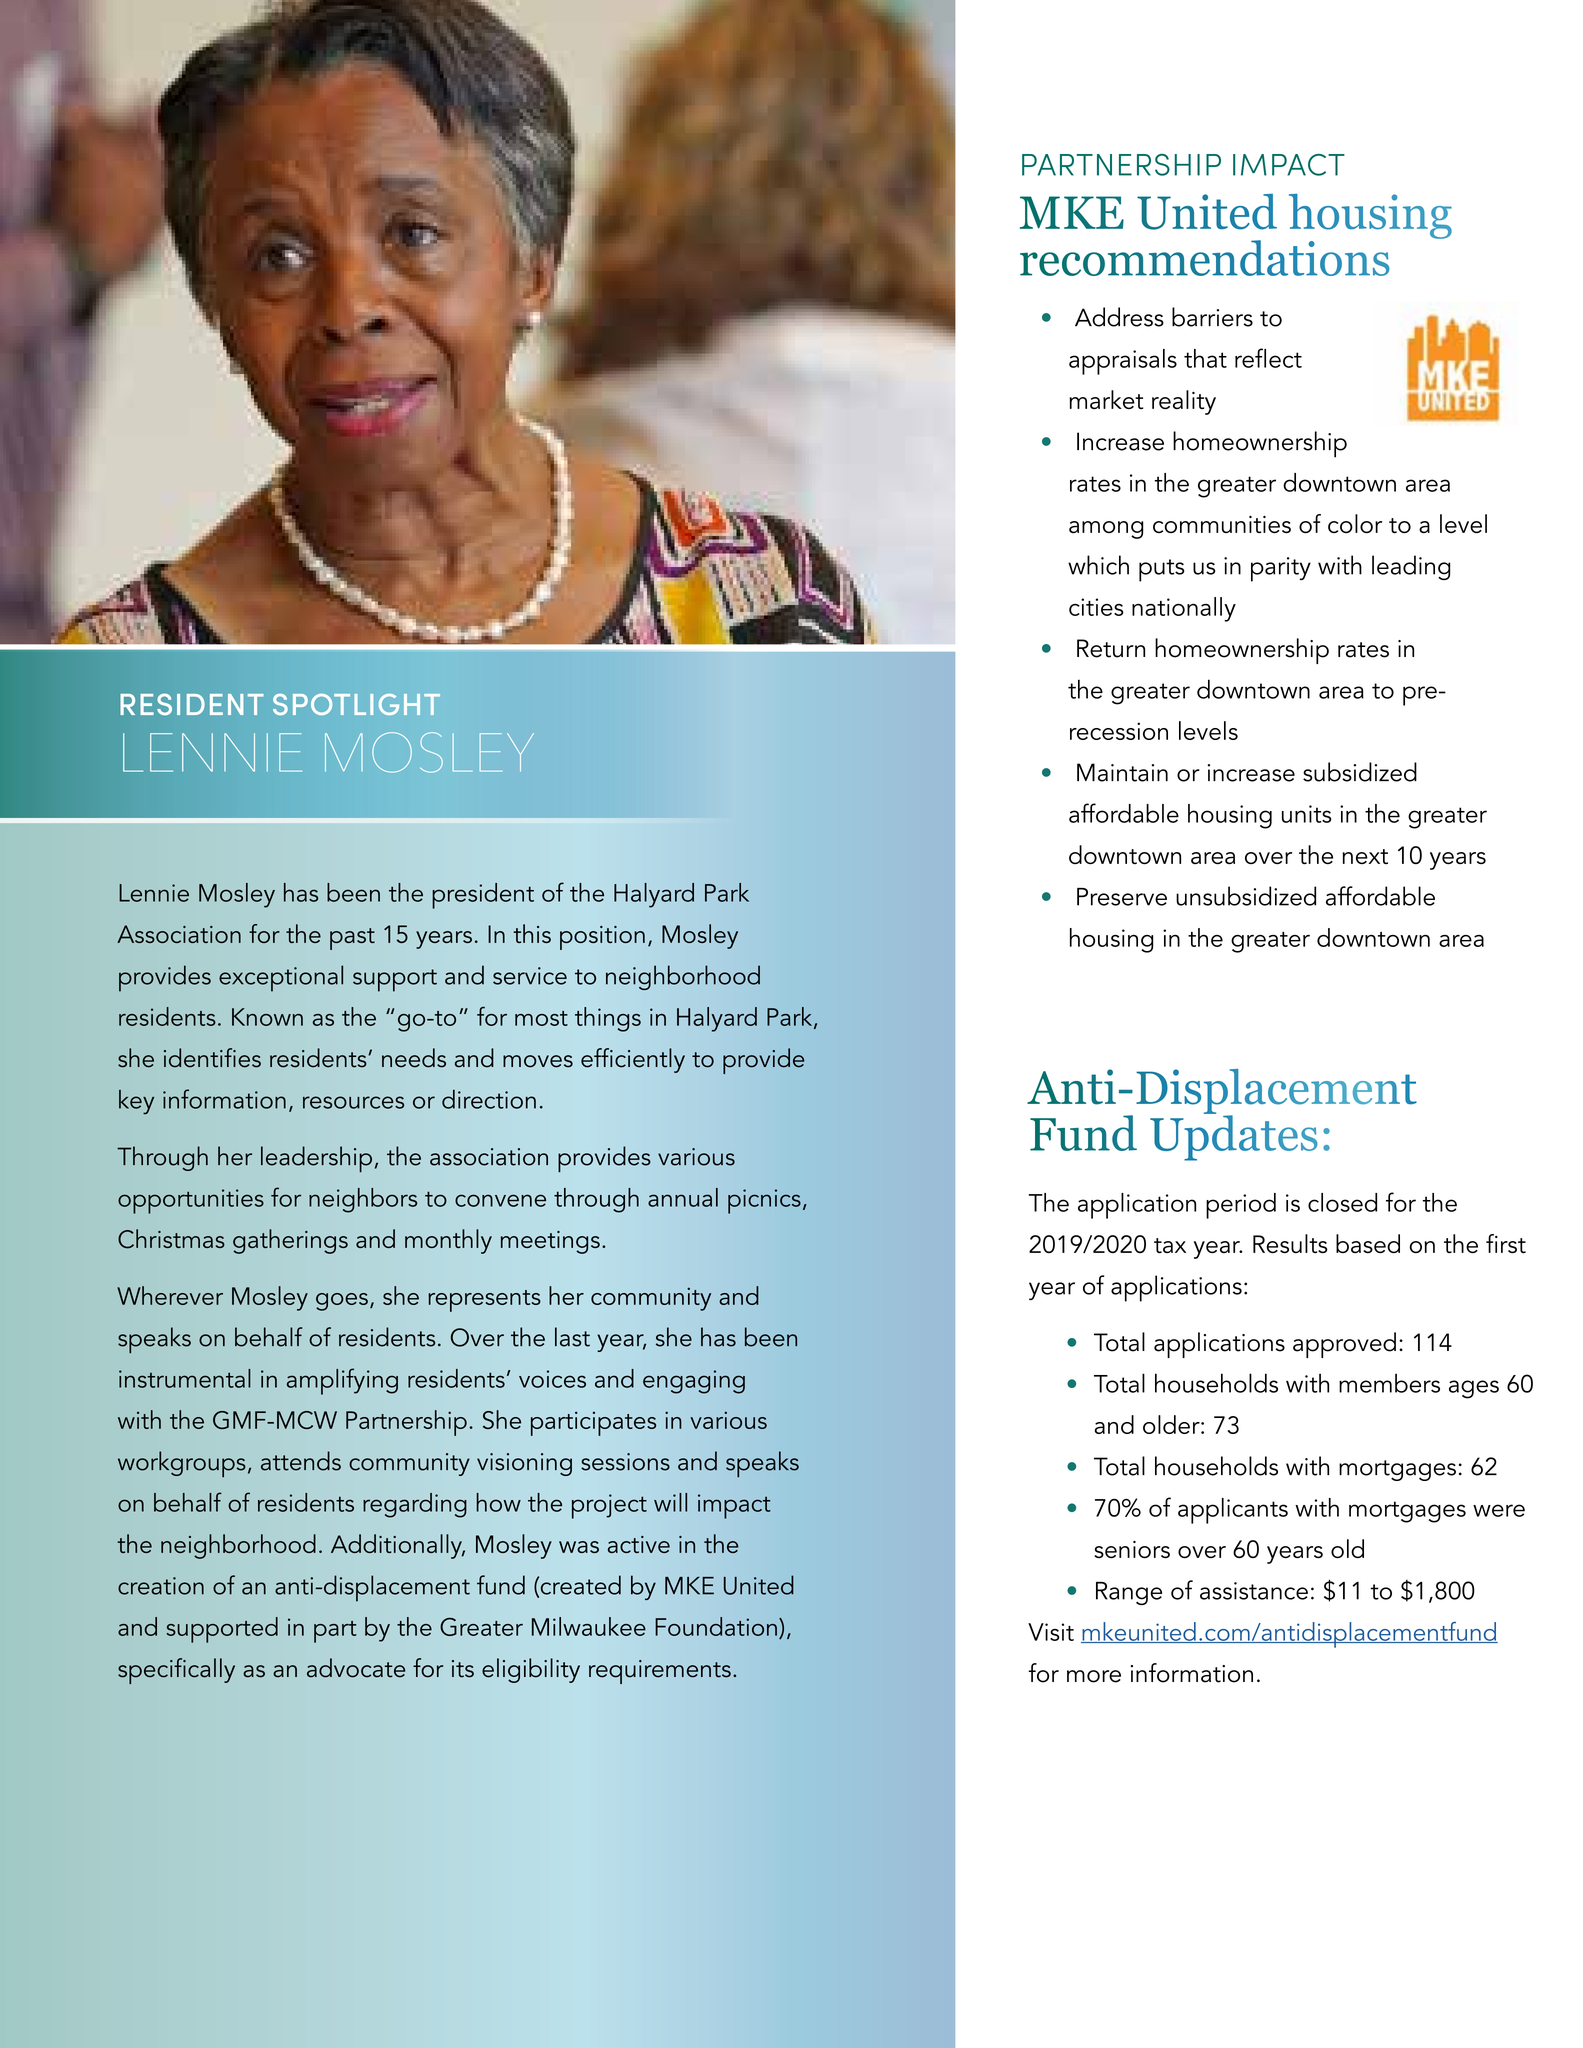 The image size is (1583, 2048). What do you see at coordinates (352, 939) in the image?
I see `past` at bounding box center [352, 939].
